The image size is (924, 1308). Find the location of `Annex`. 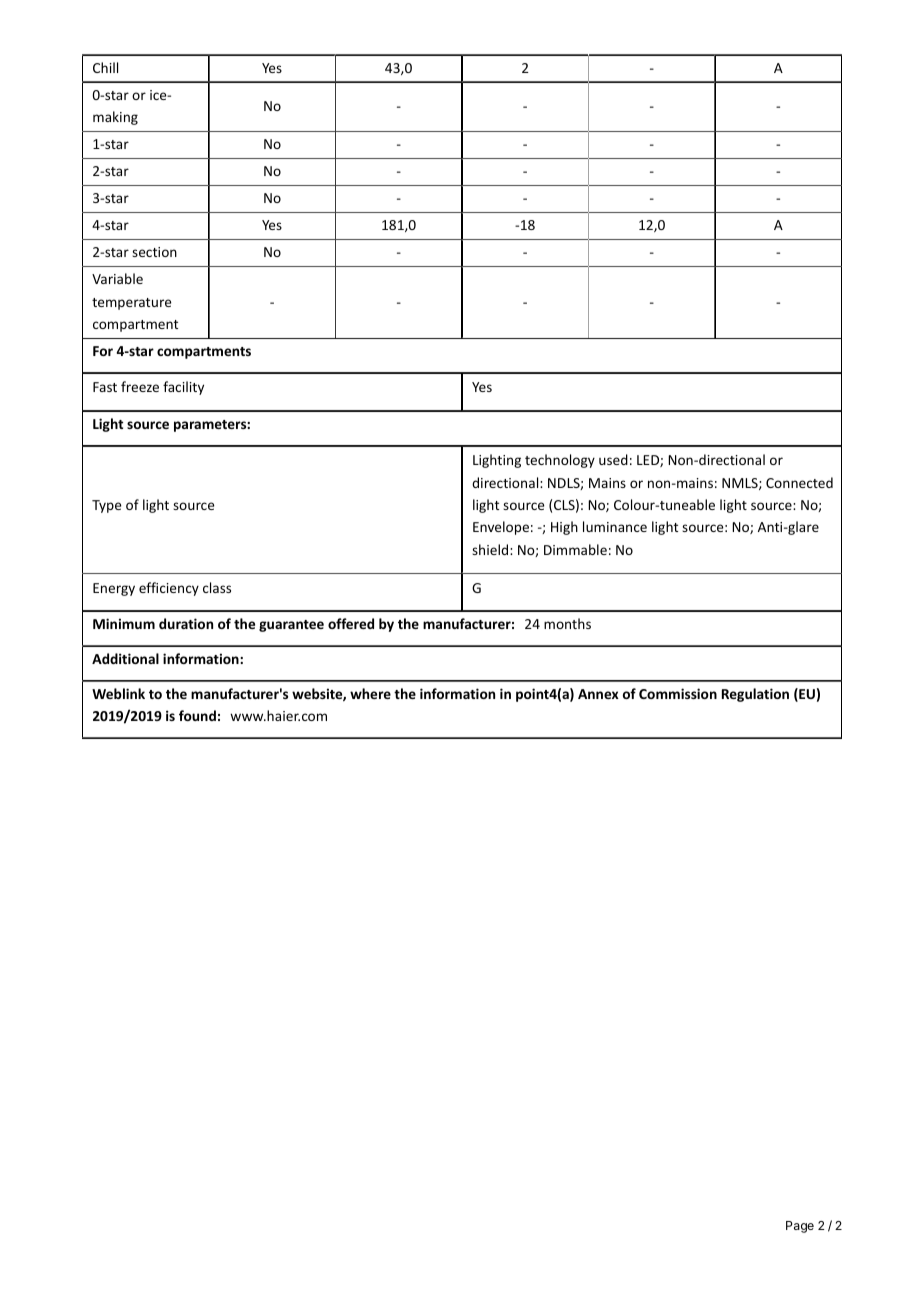

Annex is located at coordinates (598, 694).
